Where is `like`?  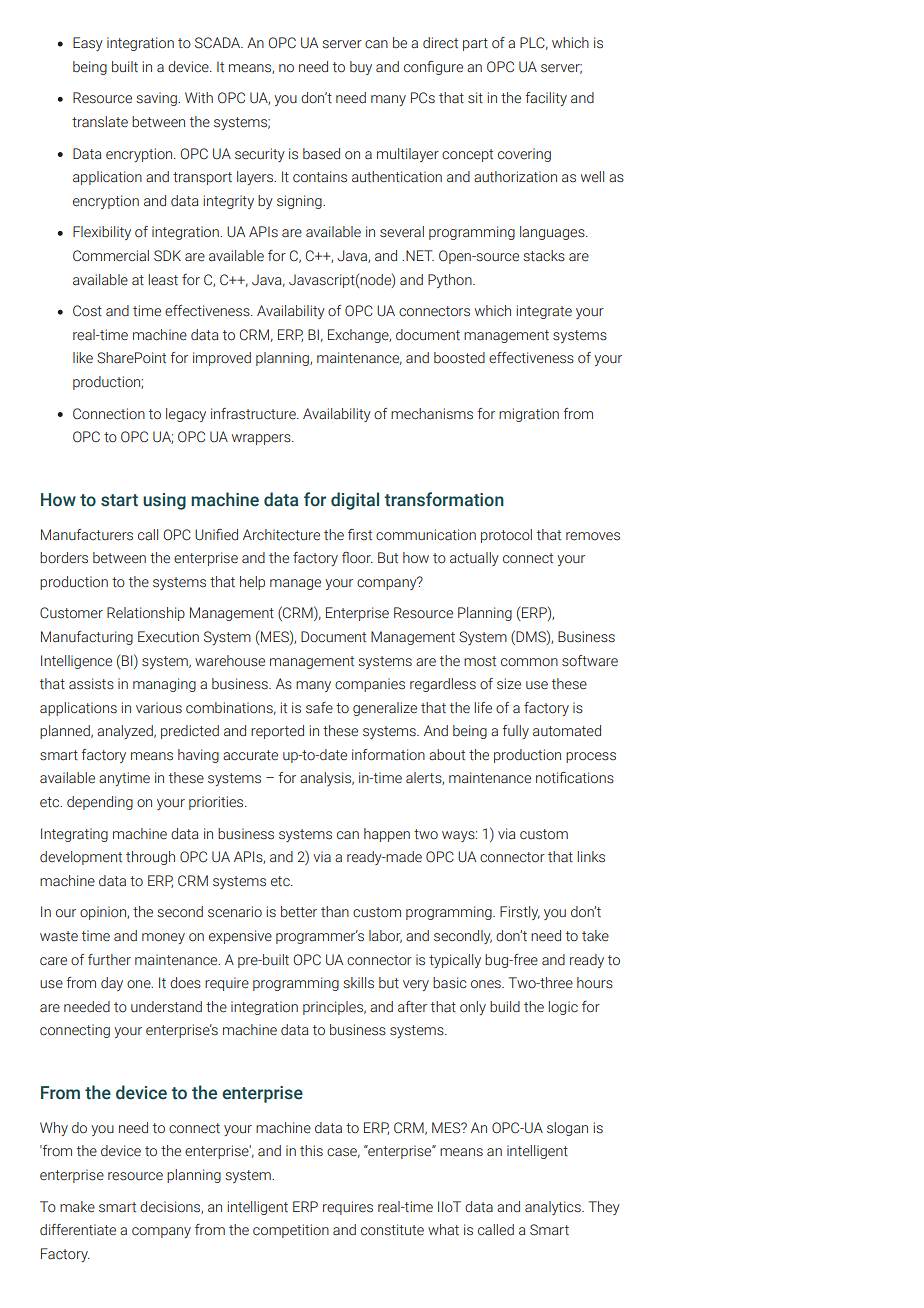 like is located at coordinates (83, 357).
